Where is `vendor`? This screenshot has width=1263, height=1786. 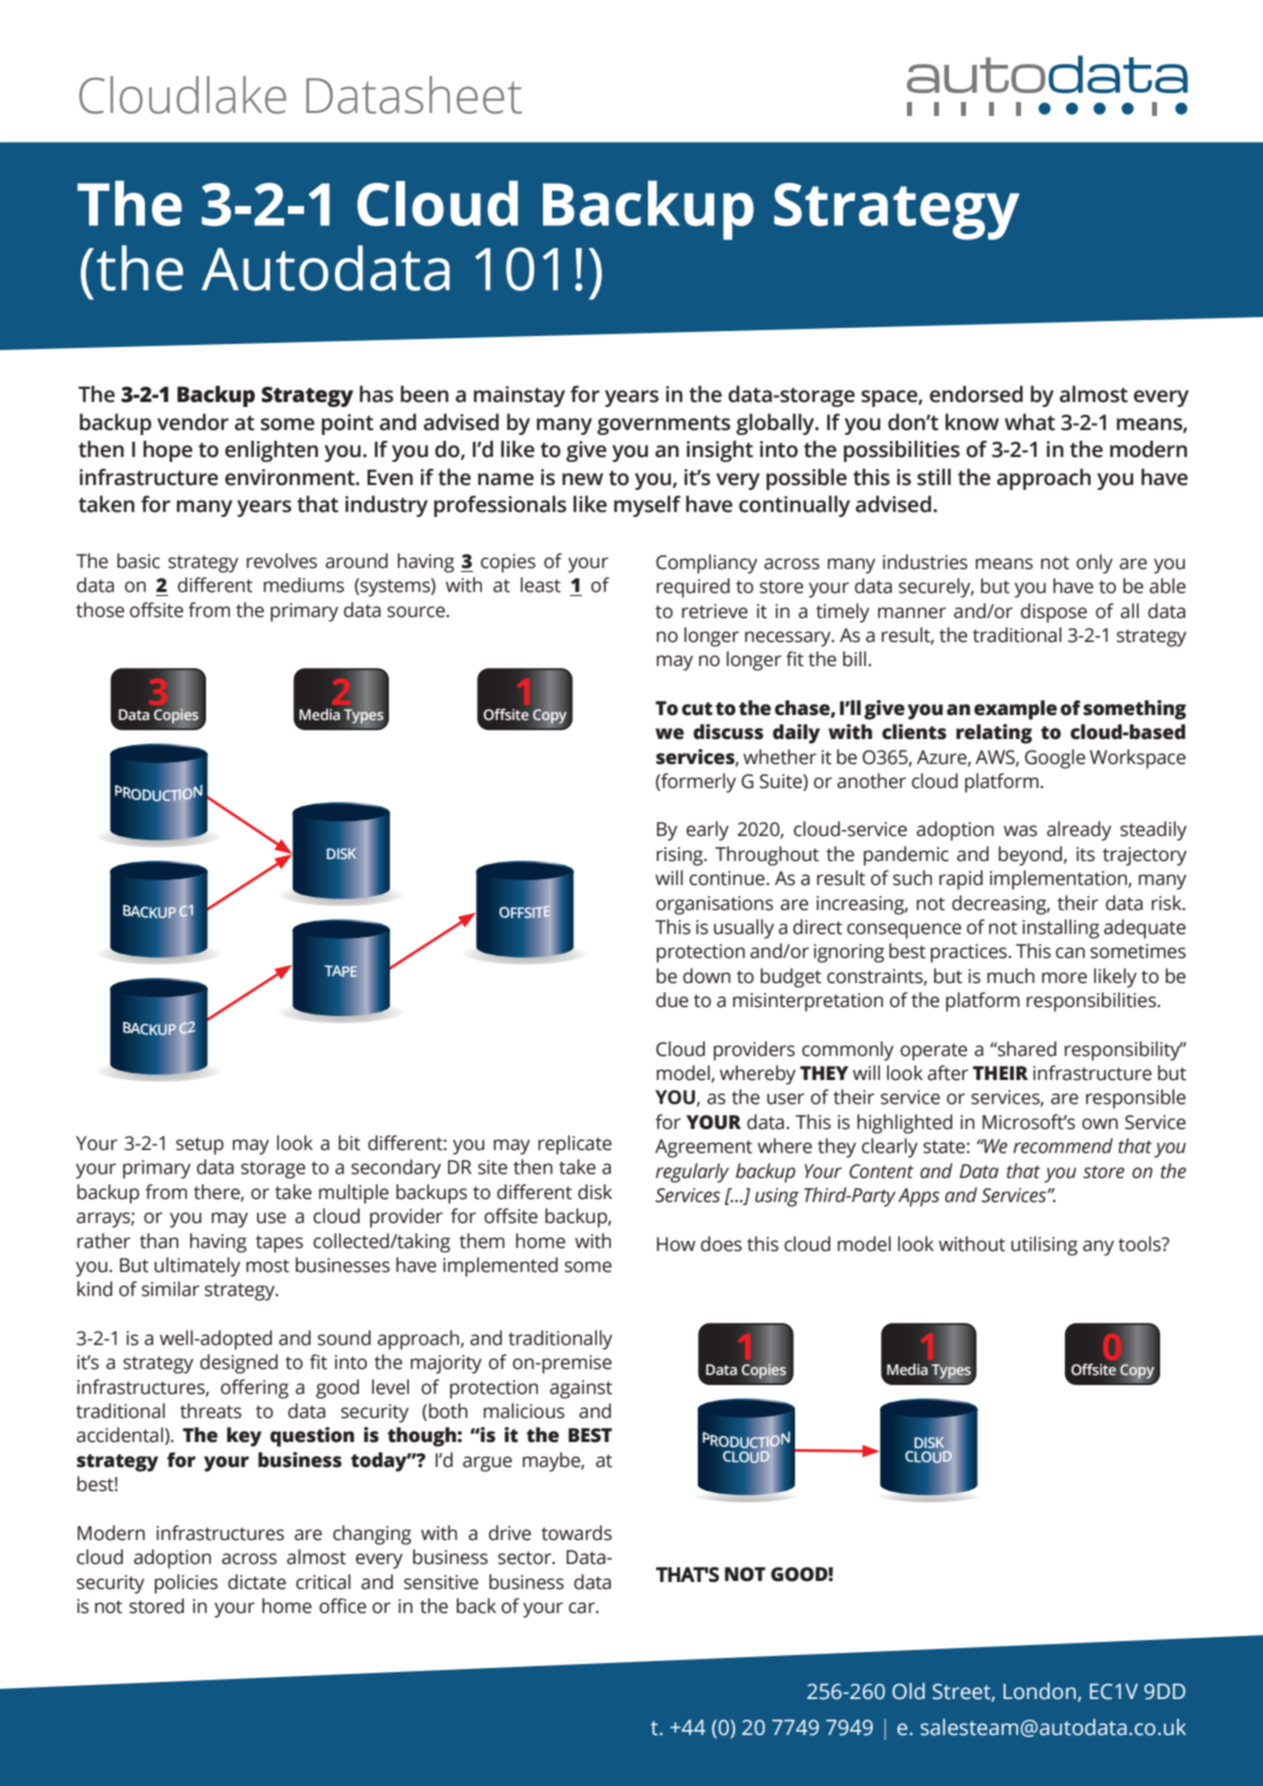 vendor is located at coordinates (193, 422).
